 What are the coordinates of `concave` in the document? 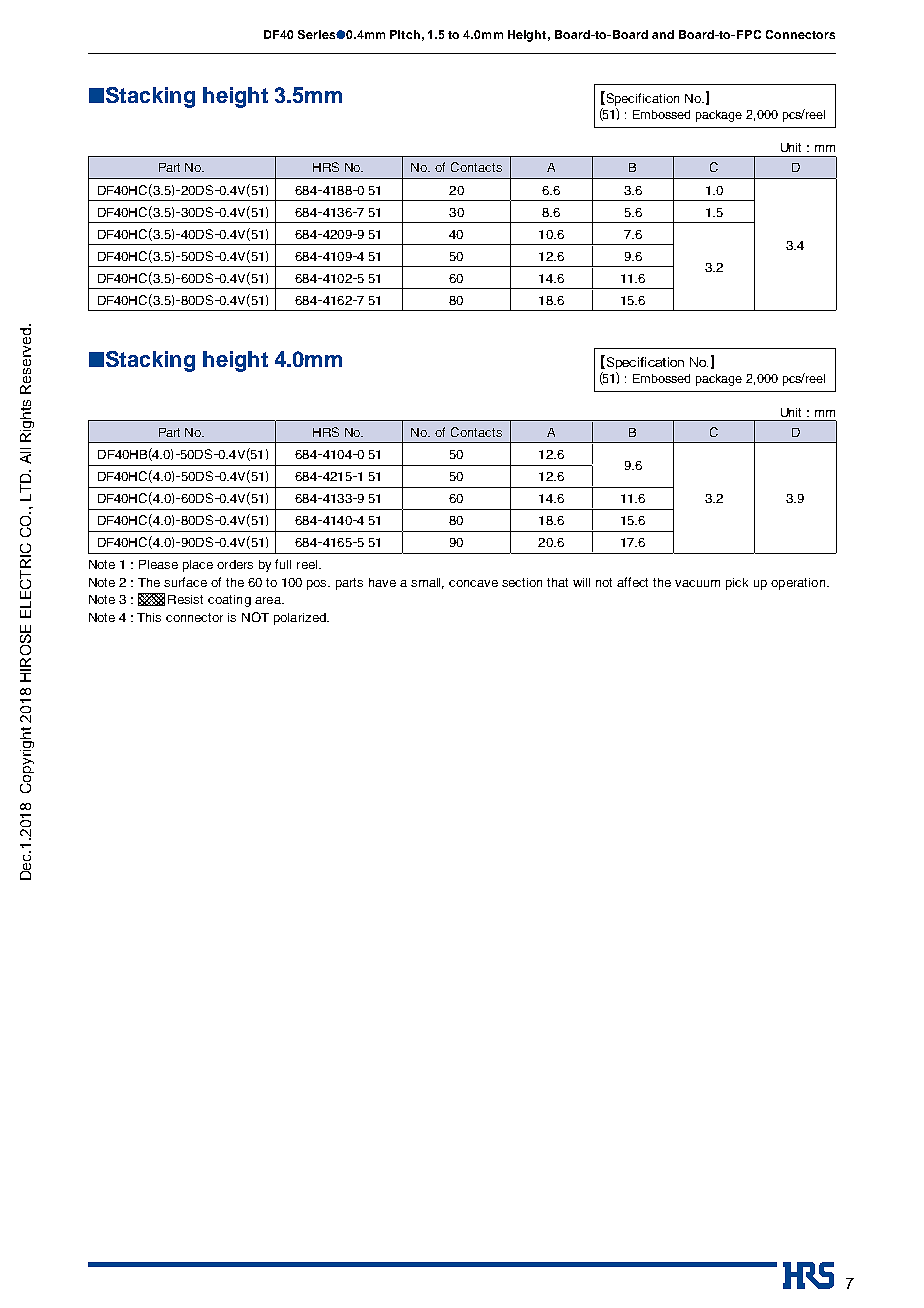 It's located at (473, 583).
